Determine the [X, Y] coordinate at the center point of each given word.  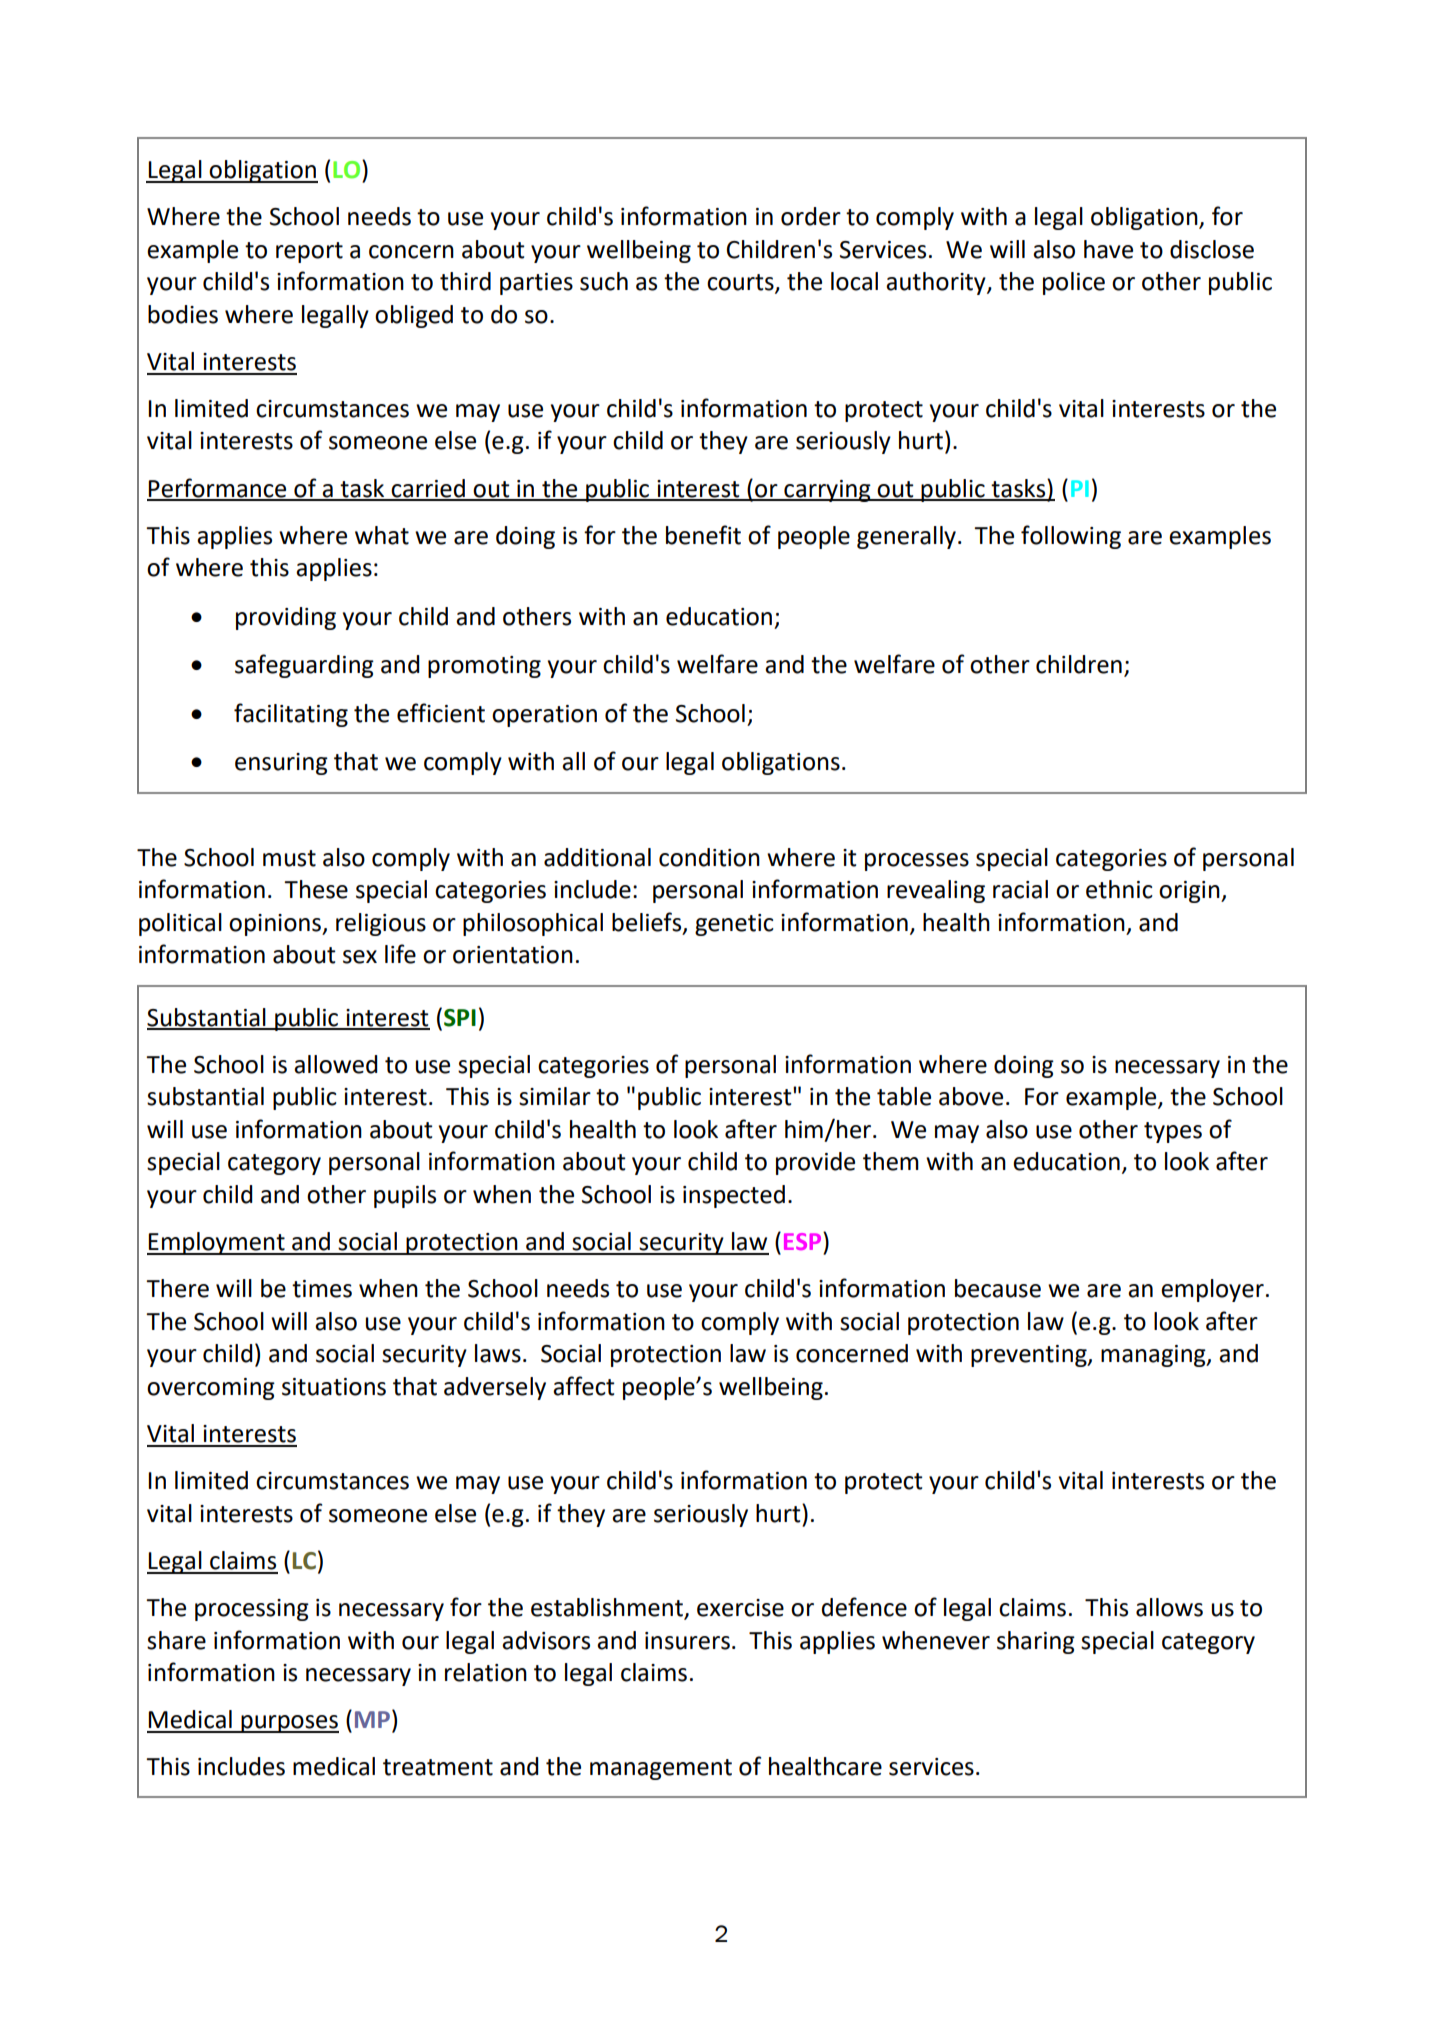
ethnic [1119, 889]
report [309, 252]
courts [741, 283]
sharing [1036, 1642]
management [661, 1769]
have [1108, 249]
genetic [734, 925]
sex [360, 957]
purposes [289, 1724]
